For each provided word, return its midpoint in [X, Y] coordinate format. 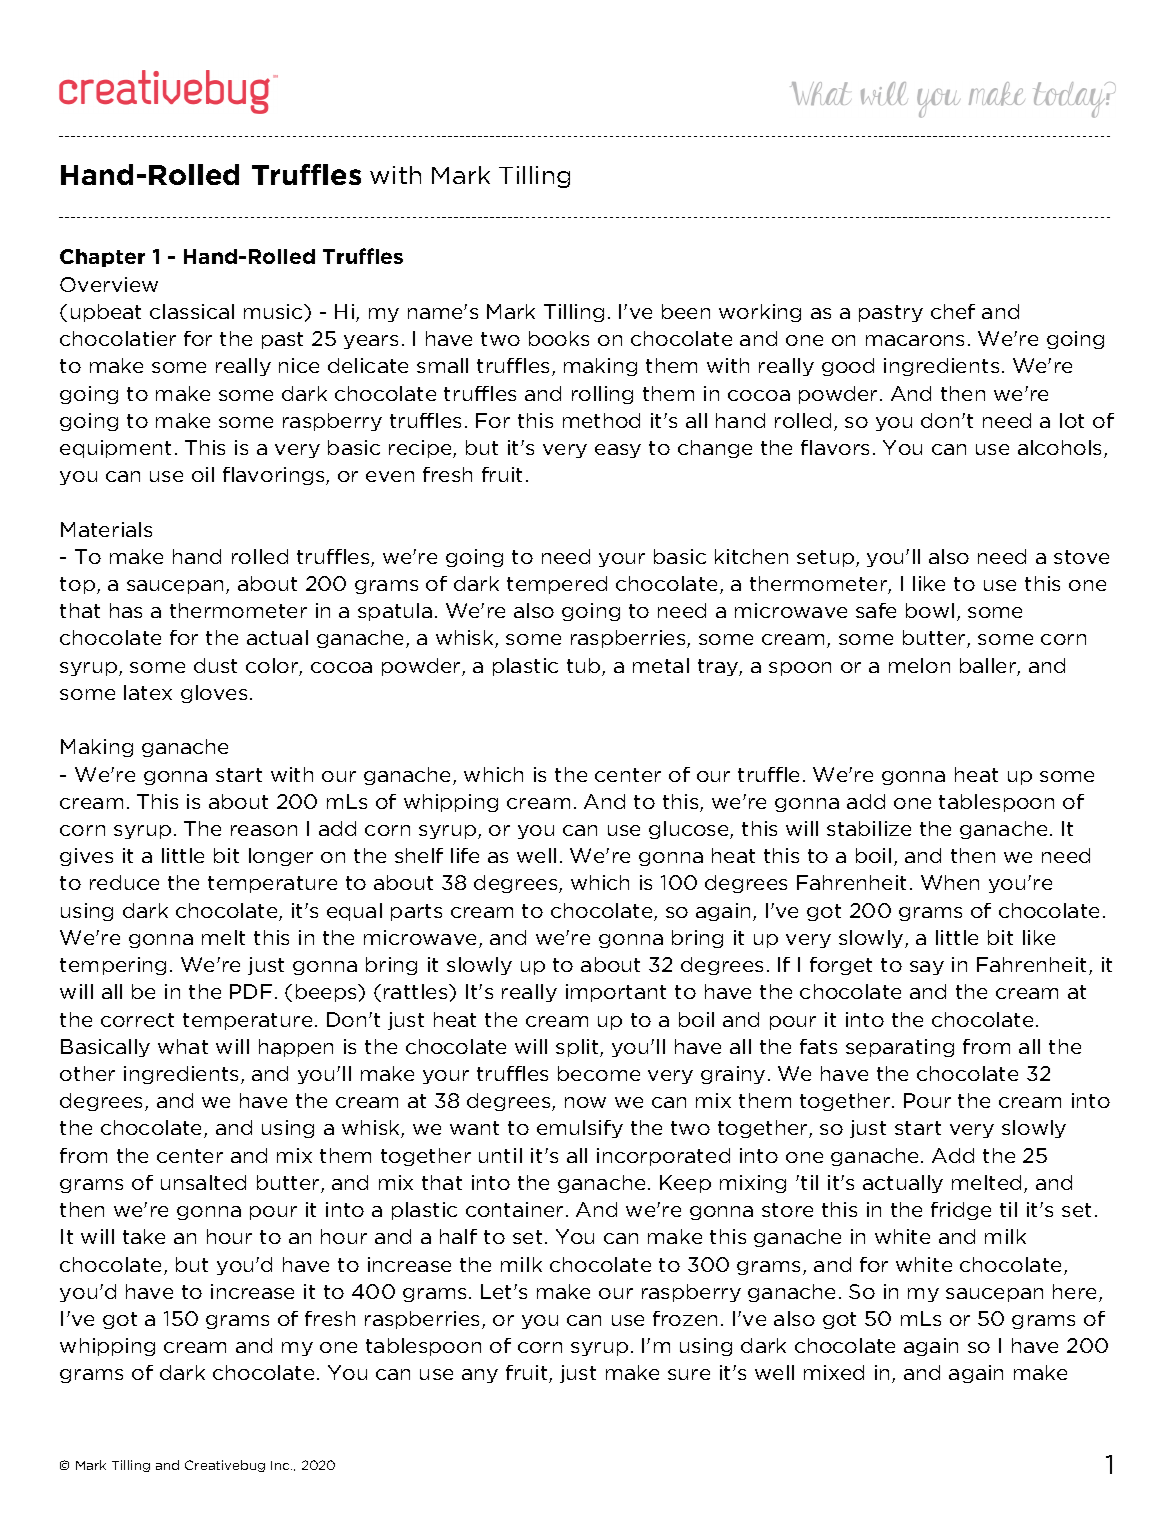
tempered [557, 585]
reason [264, 830]
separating [900, 1048]
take [144, 1236]
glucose [690, 830]
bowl [930, 610]
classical [192, 311]
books [559, 338]
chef [953, 311]
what [183, 1046]
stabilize [869, 828]
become [599, 1073]
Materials [106, 529]
